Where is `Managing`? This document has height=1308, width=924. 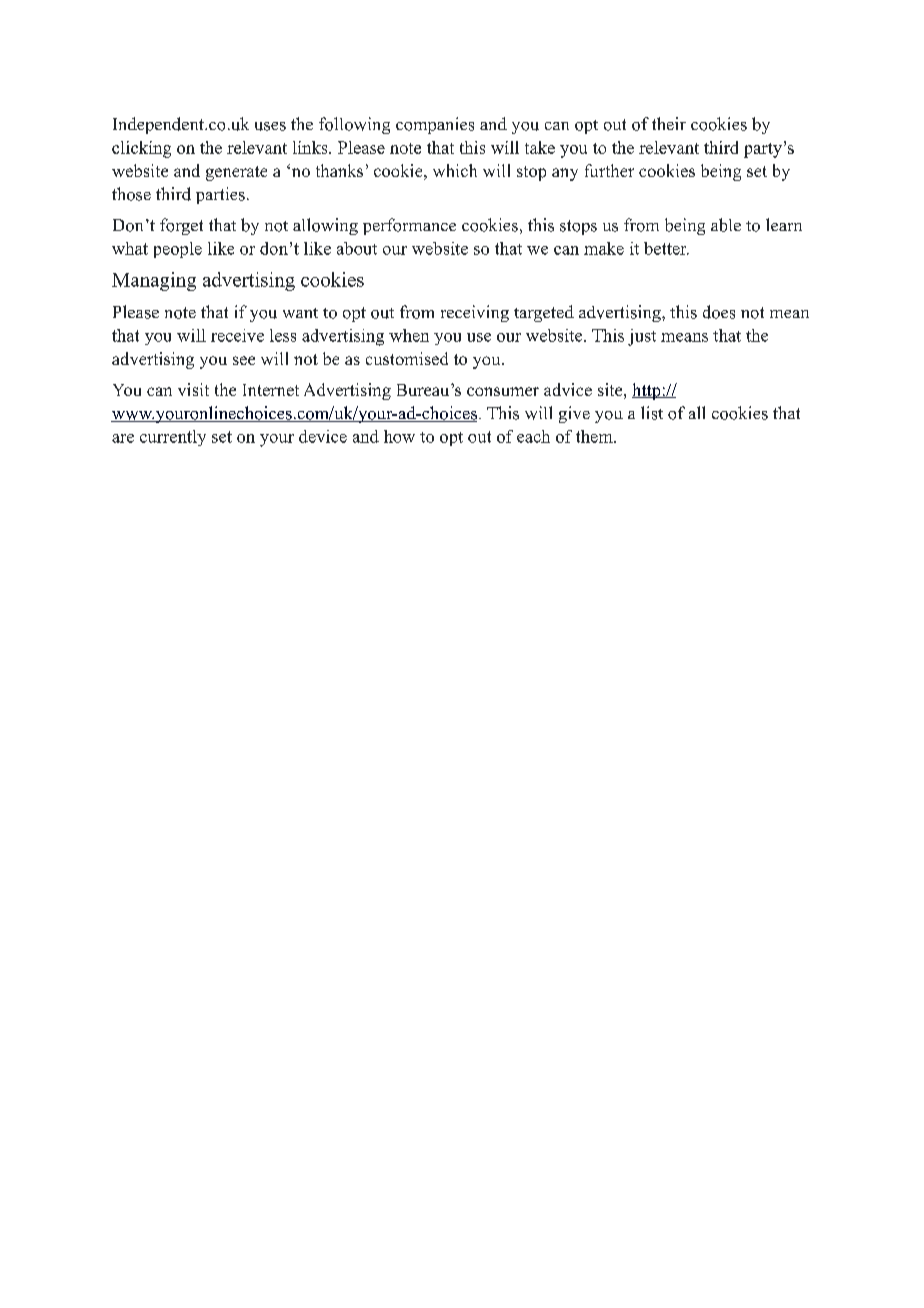 Managing is located at coordinates (154, 281).
